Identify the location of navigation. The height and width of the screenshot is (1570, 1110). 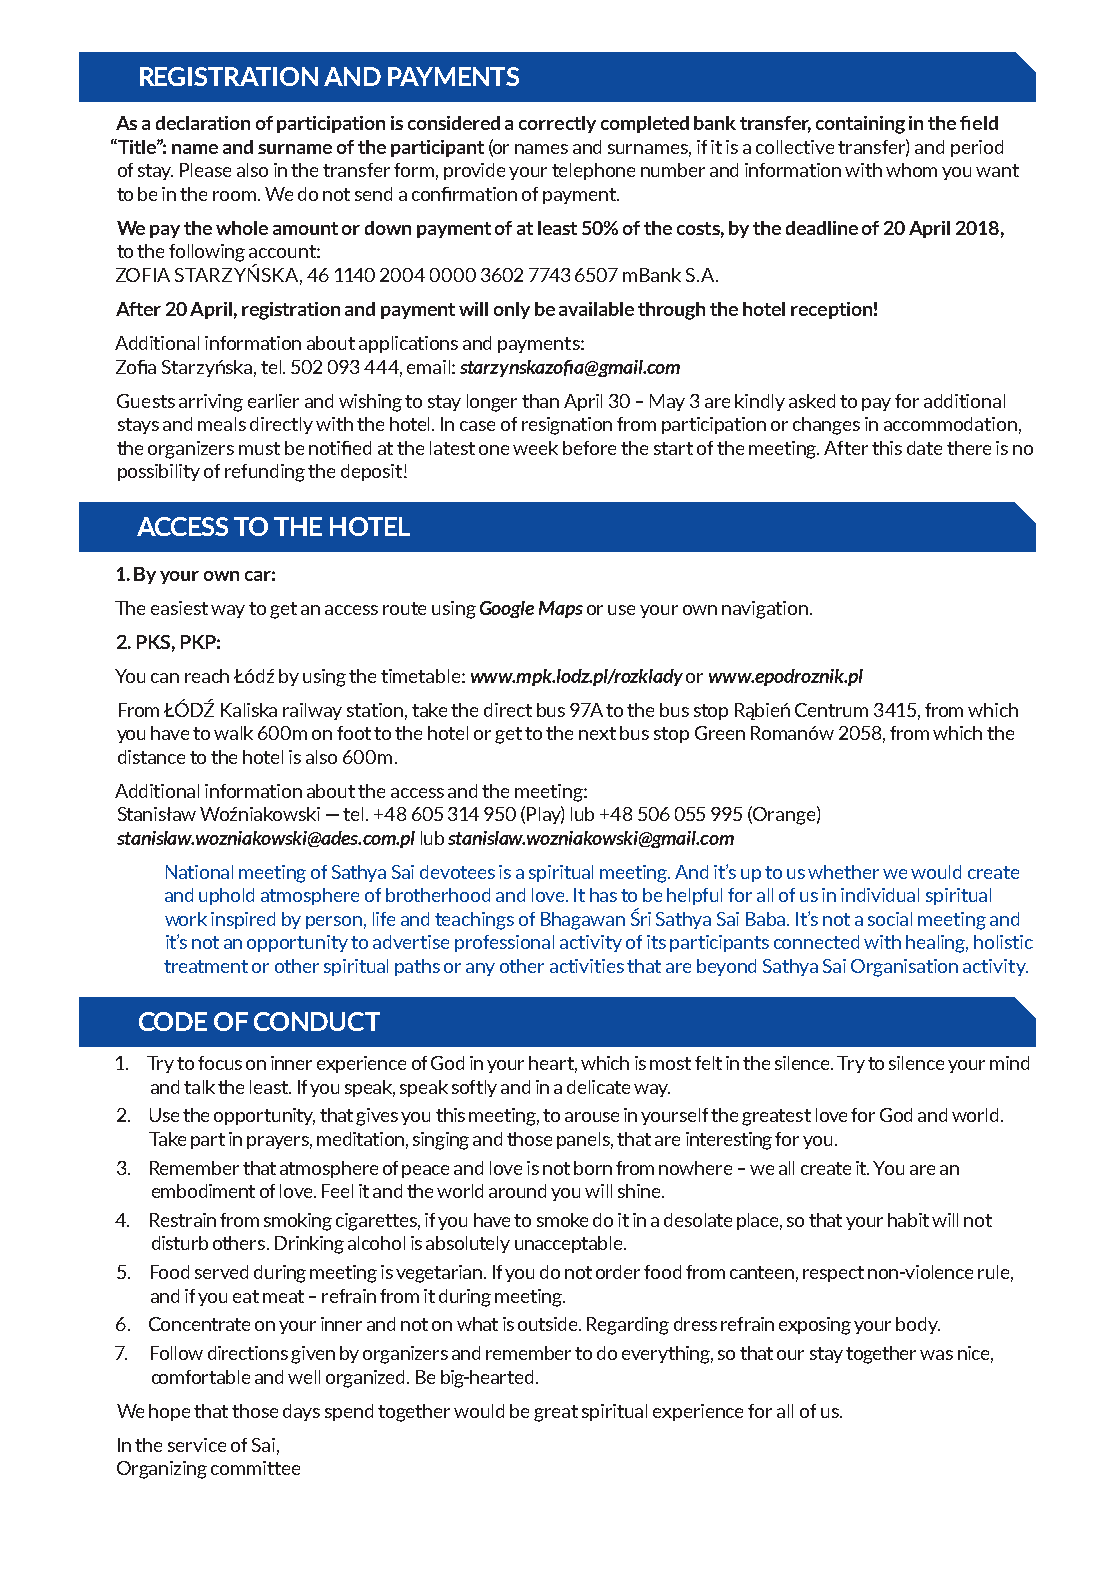
(766, 610).
